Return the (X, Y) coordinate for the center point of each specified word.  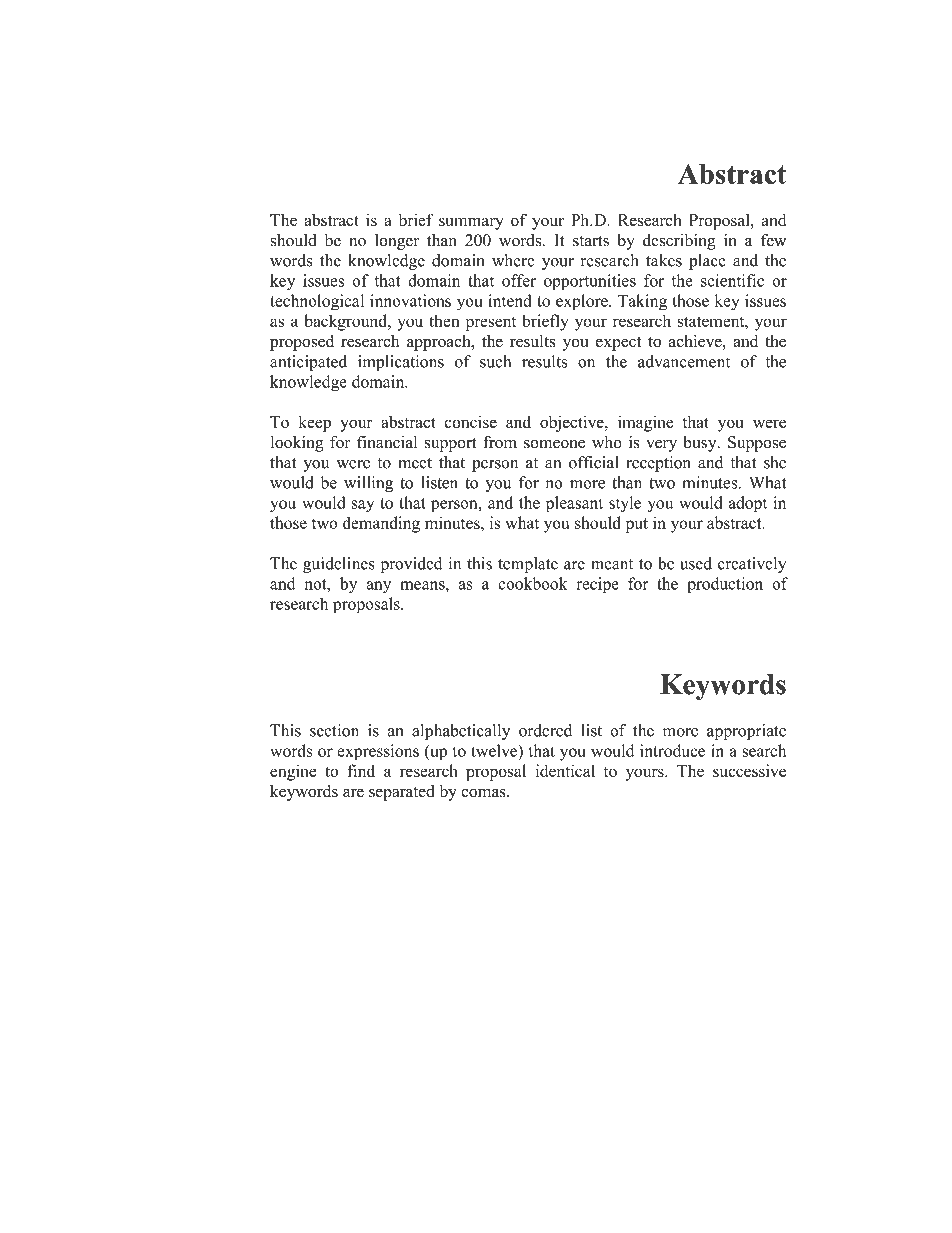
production (725, 585)
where (513, 260)
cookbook (533, 583)
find (361, 770)
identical (565, 770)
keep (315, 423)
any (378, 587)
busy (701, 444)
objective (573, 423)
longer (397, 242)
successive (749, 770)
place (707, 262)
